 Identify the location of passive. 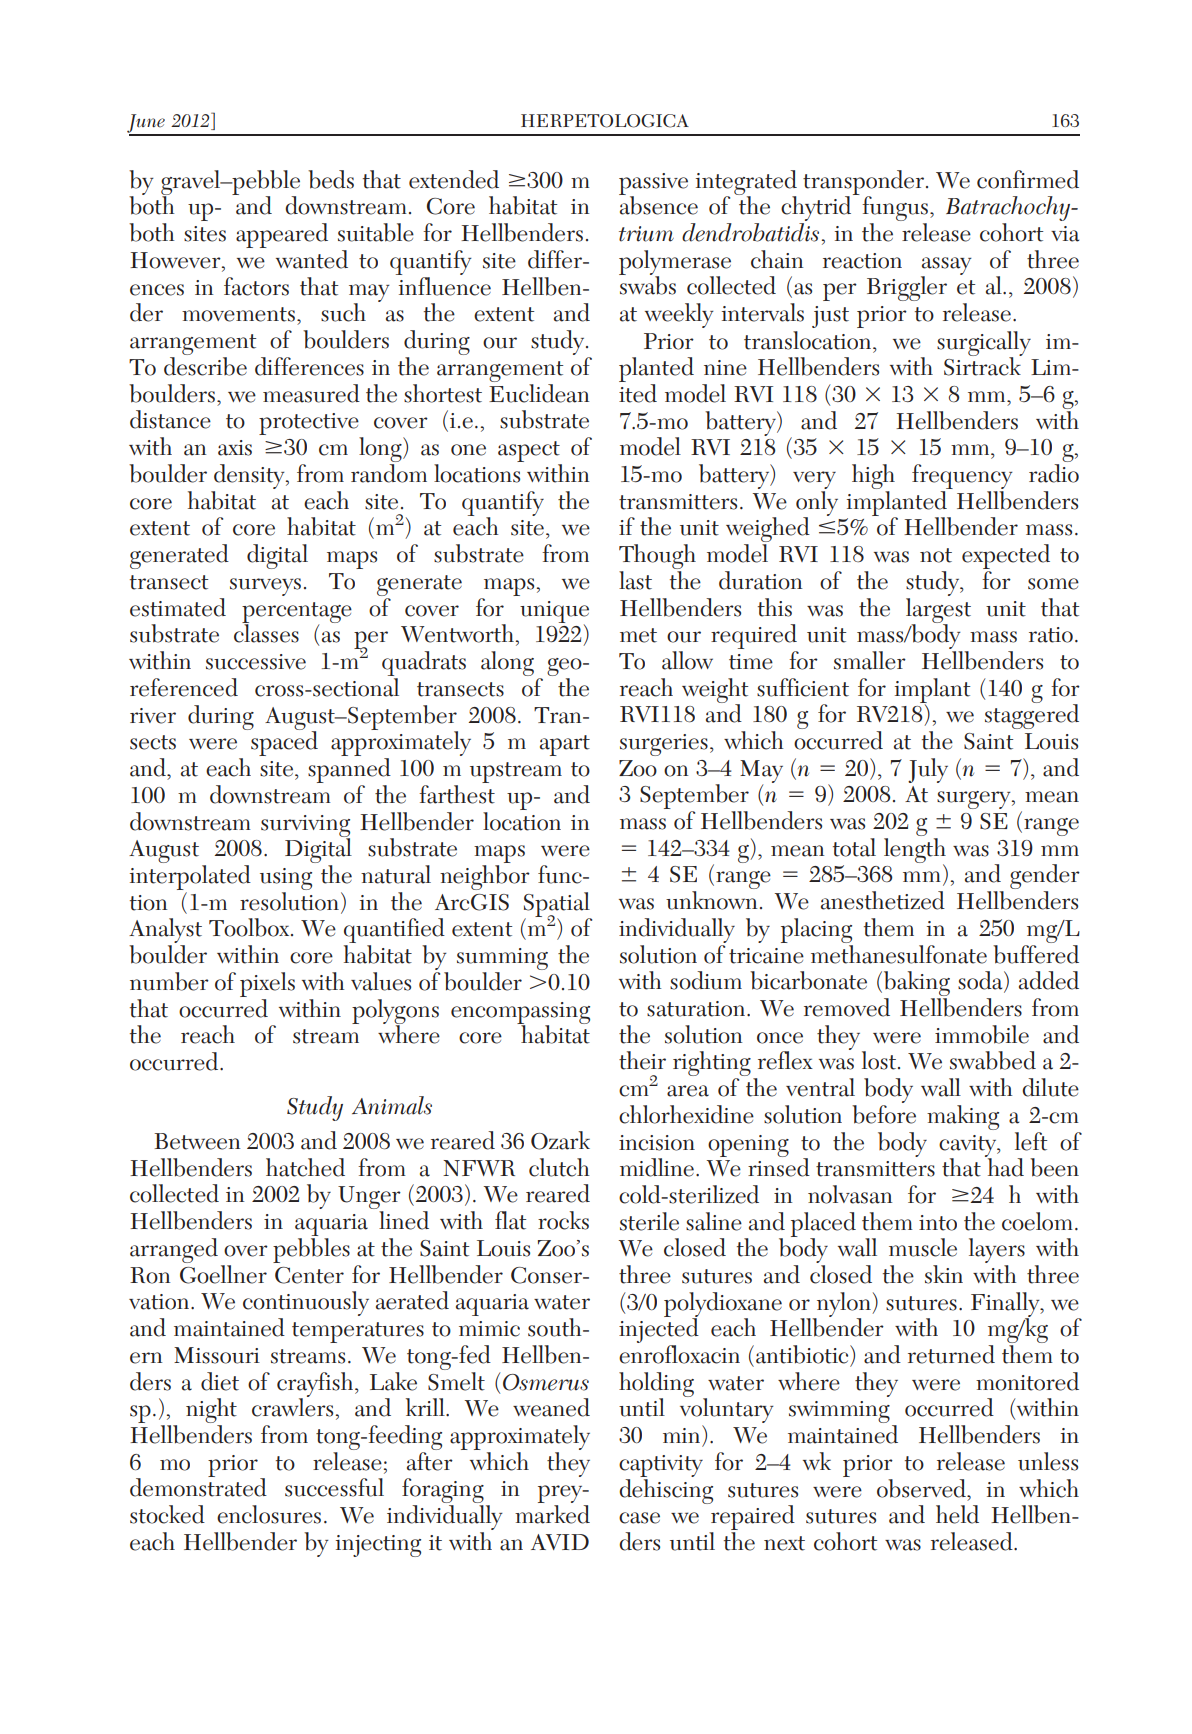
(653, 185).
